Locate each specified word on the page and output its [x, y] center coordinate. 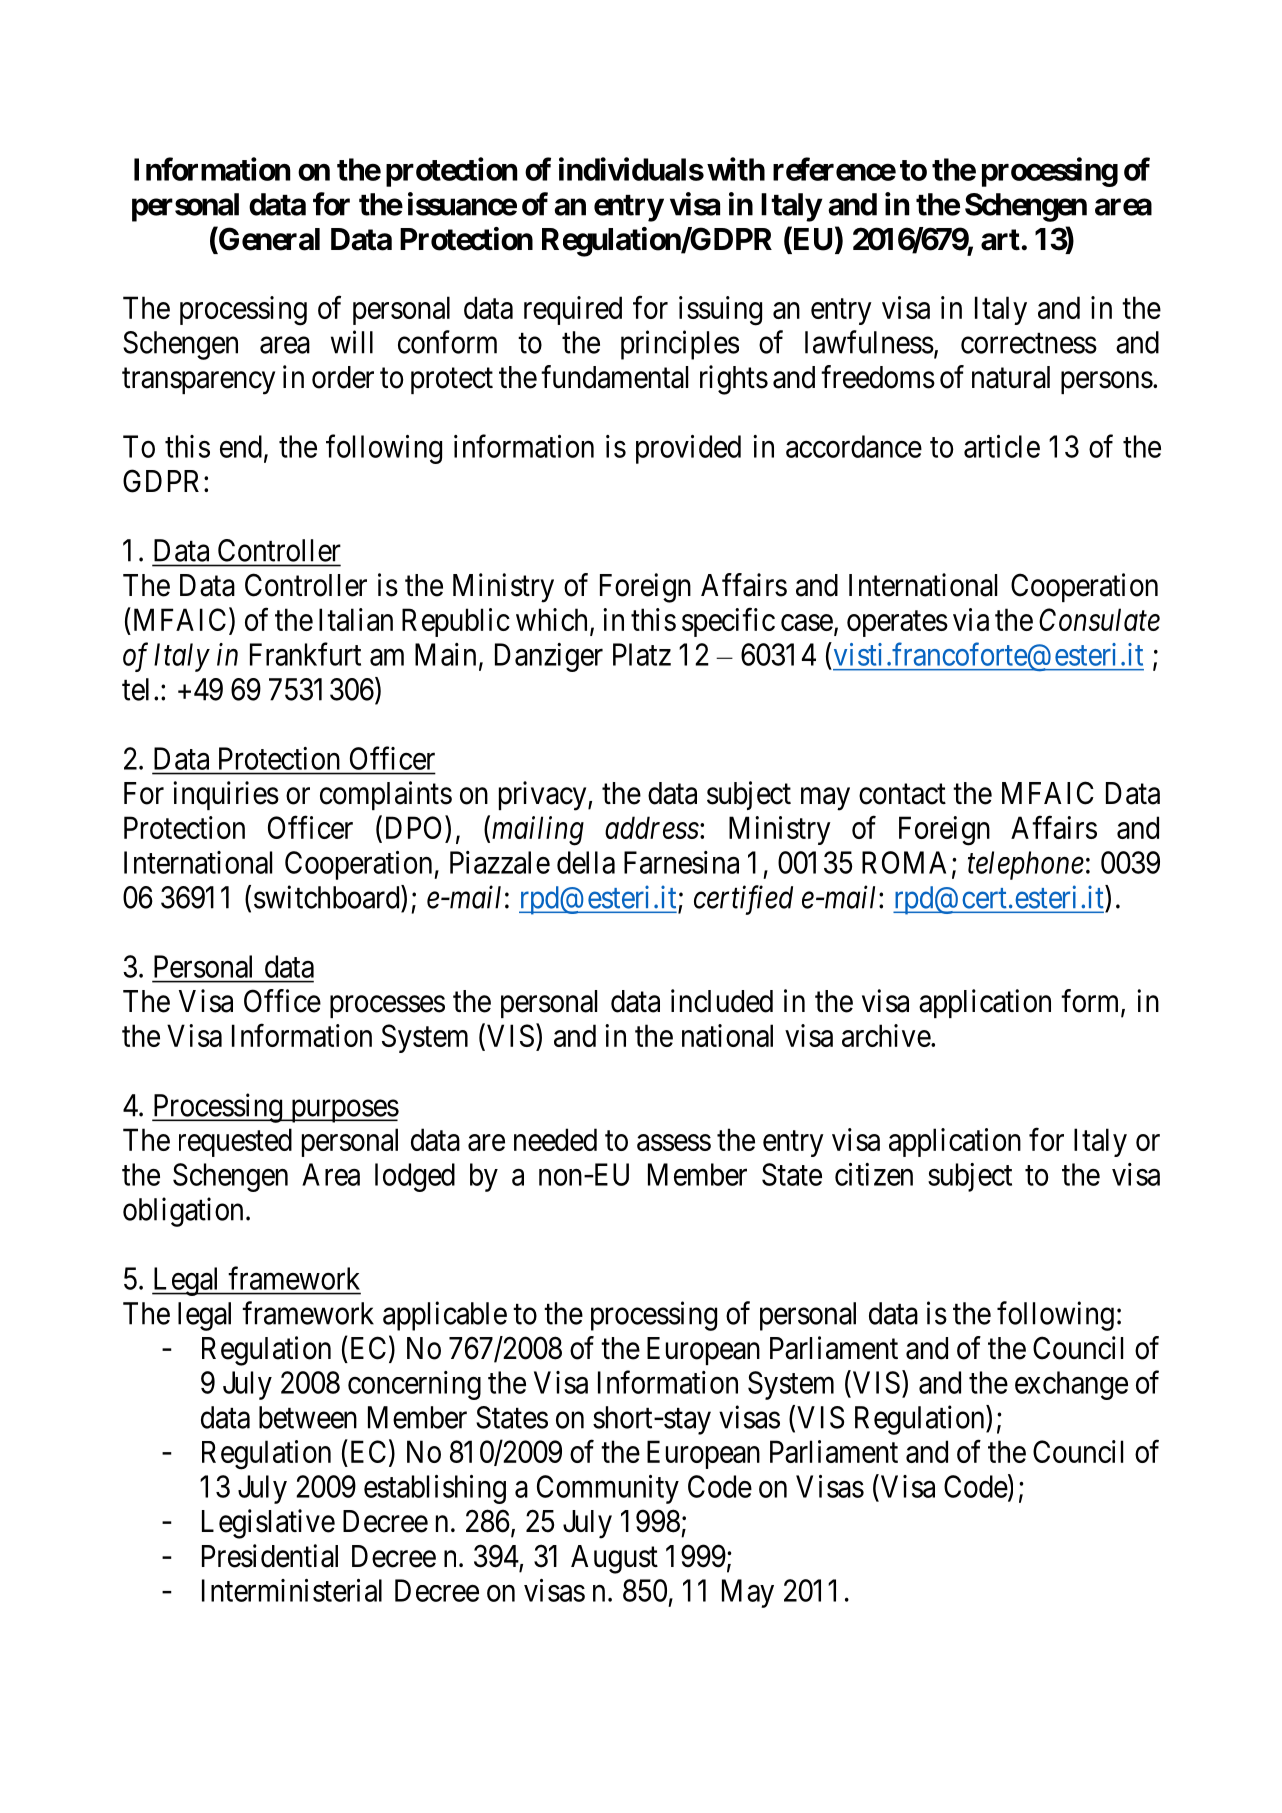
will [352, 342]
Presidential [270, 1556]
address [652, 827]
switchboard [328, 897]
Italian [356, 619]
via [971, 619]
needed [555, 1139]
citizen [874, 1174]
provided [688, 449]
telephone [1026, 865]
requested [235, 1142]
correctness [1029, 343]
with [736, 169]
